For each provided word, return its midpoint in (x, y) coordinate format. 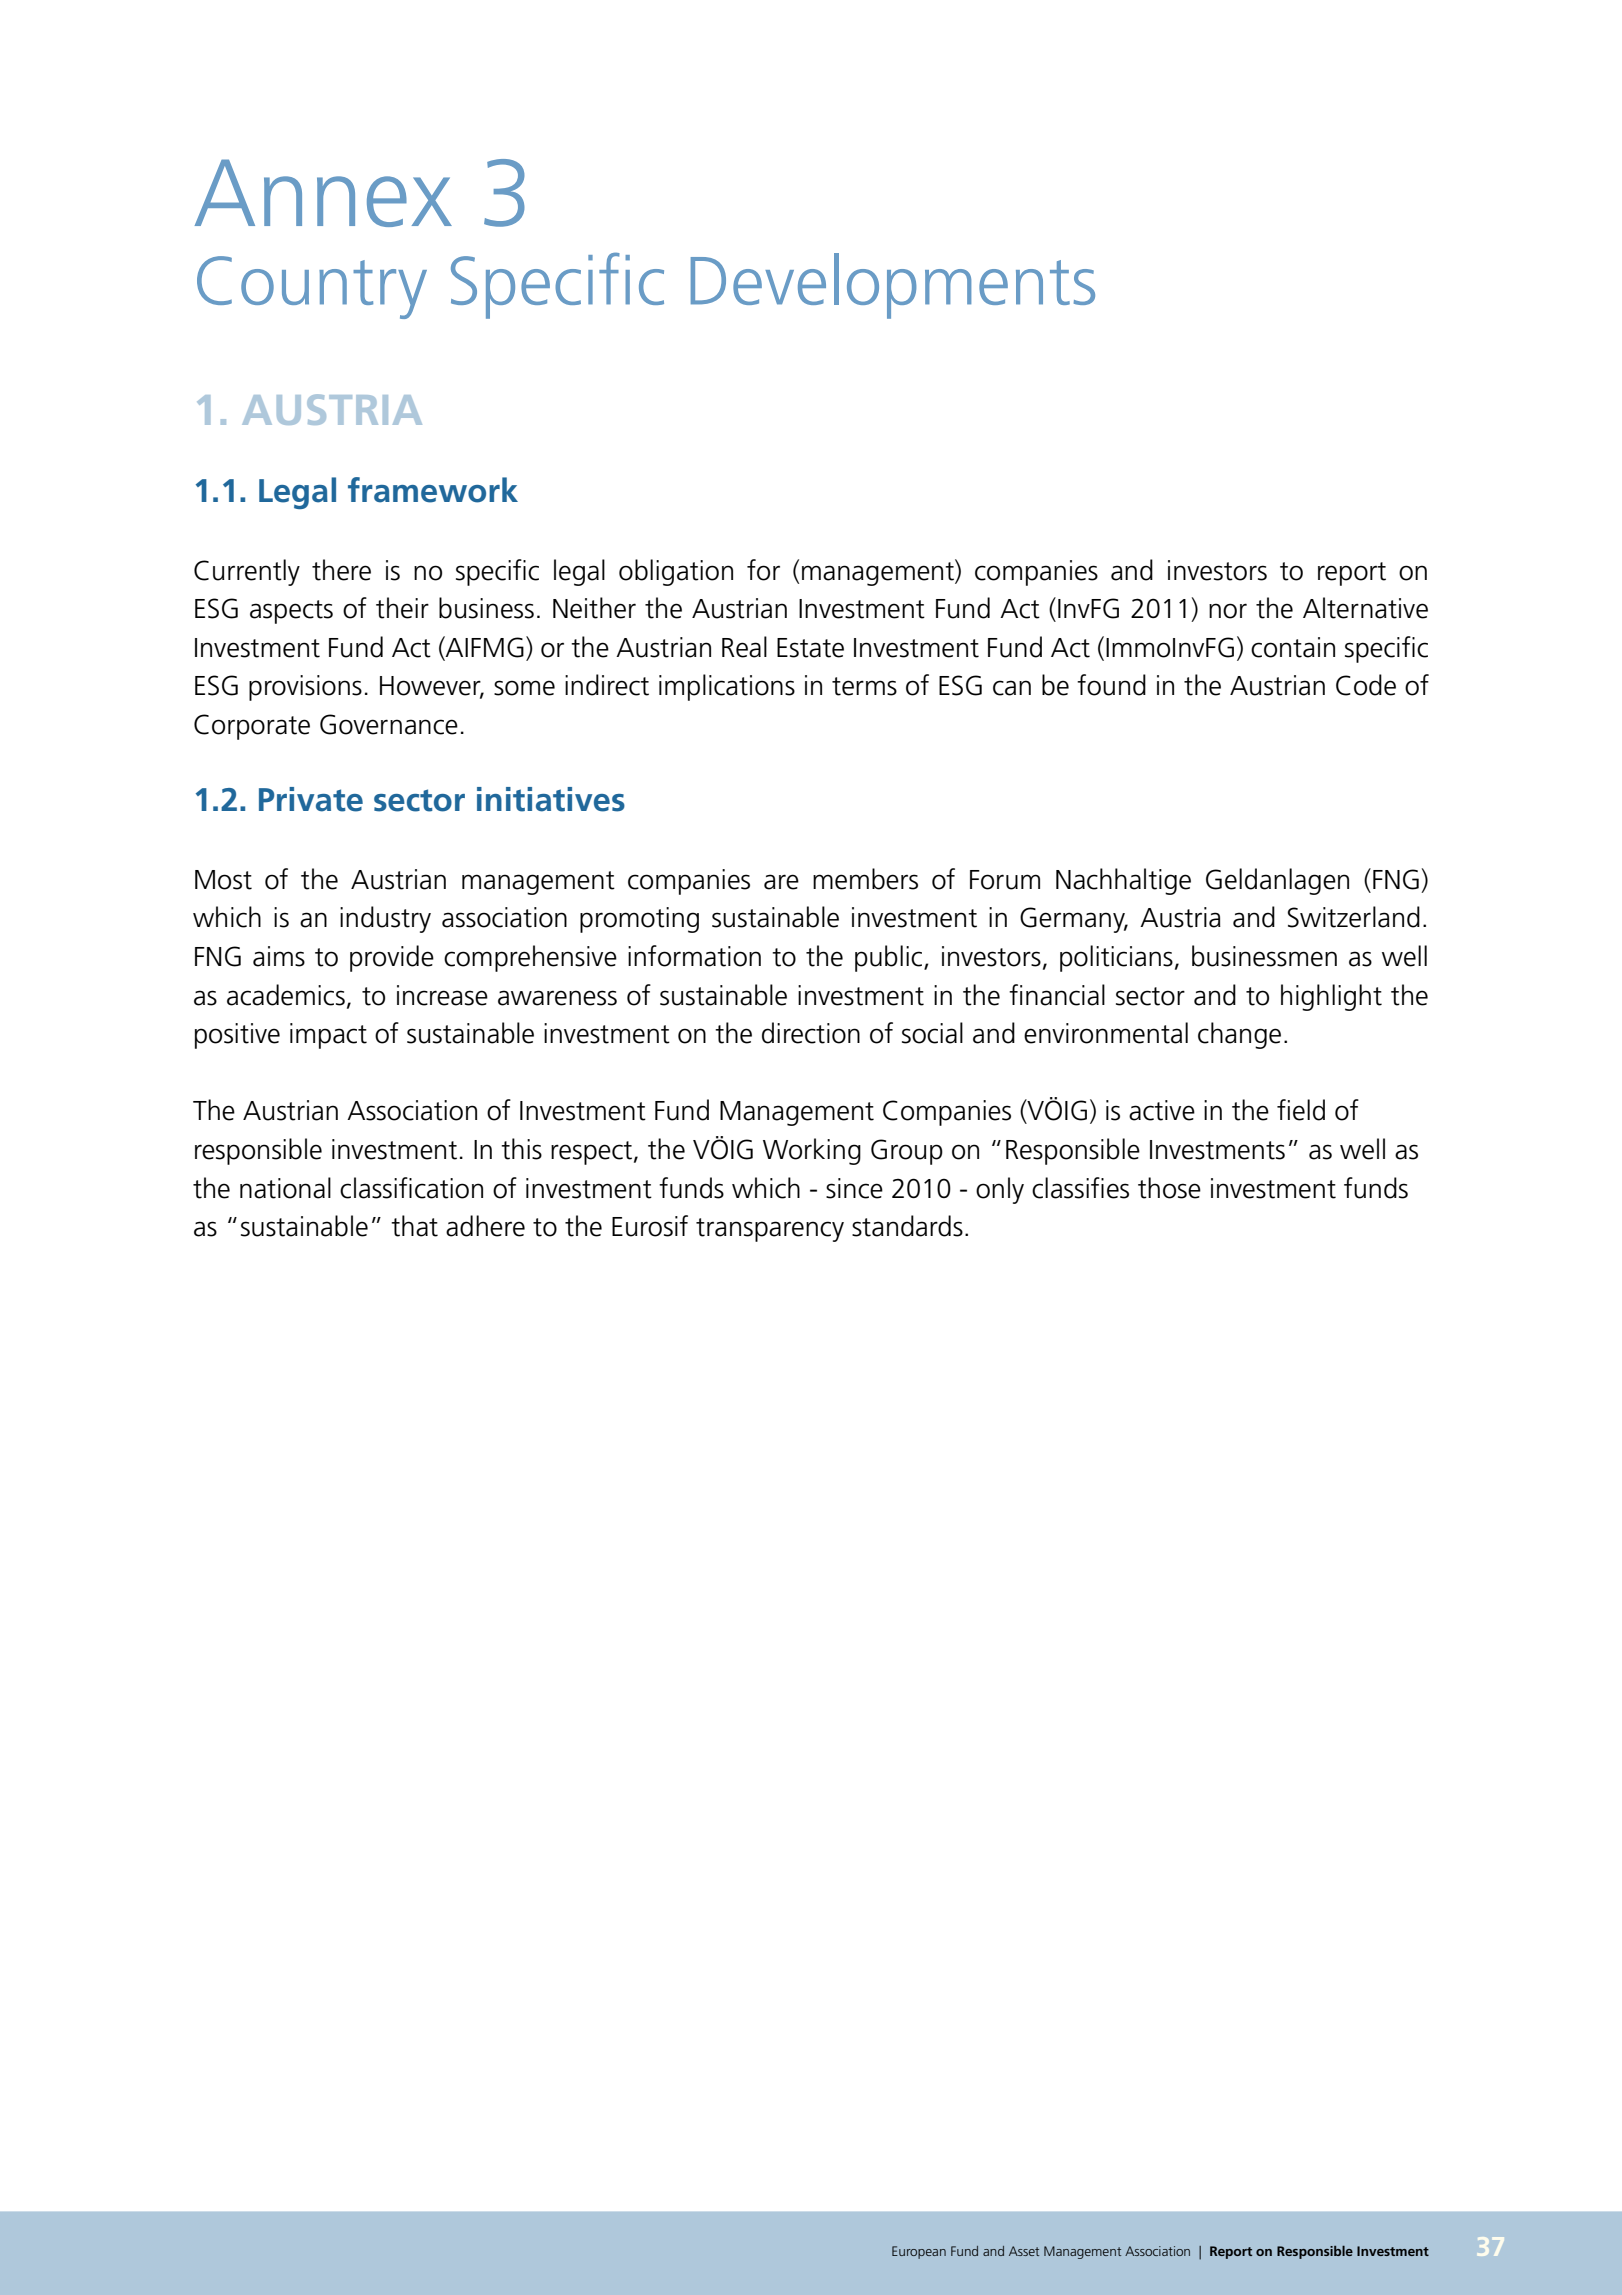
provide (392, 958)
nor (1228, 611)
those (1169, 1188)
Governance (389, 724)
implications (727, 687)
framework (433, 490)
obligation (676, 572)
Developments (893, 286)
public (890, 958)
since (854, 1188)
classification (411, 1188)
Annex (323, 193)
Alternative (1365, 608)
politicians (1116, 958)
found (1111, 685)
